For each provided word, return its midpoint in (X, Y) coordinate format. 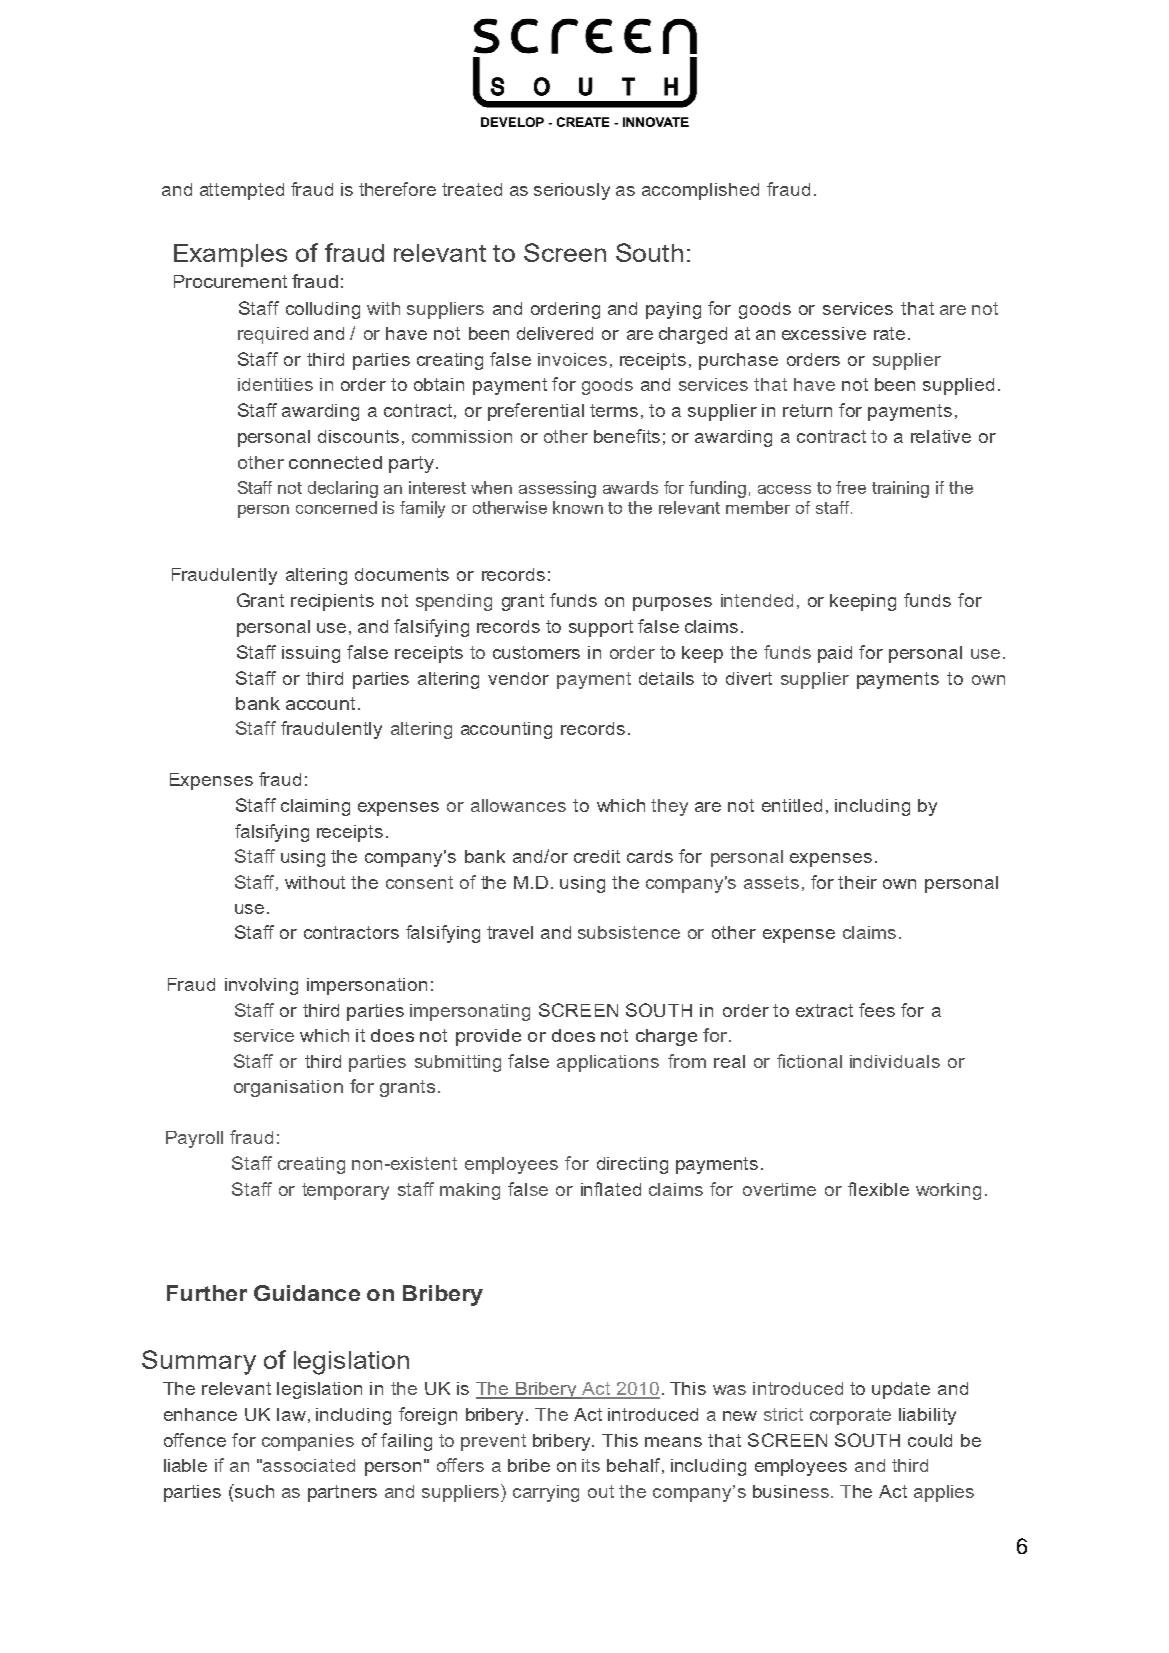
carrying (546, 1493)
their (857, 882)
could (930, 1440)
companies (308, 1442)
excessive (824, 333)
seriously (572, 191)
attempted (242, 191)
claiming (315, 807)
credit (597, 856)
